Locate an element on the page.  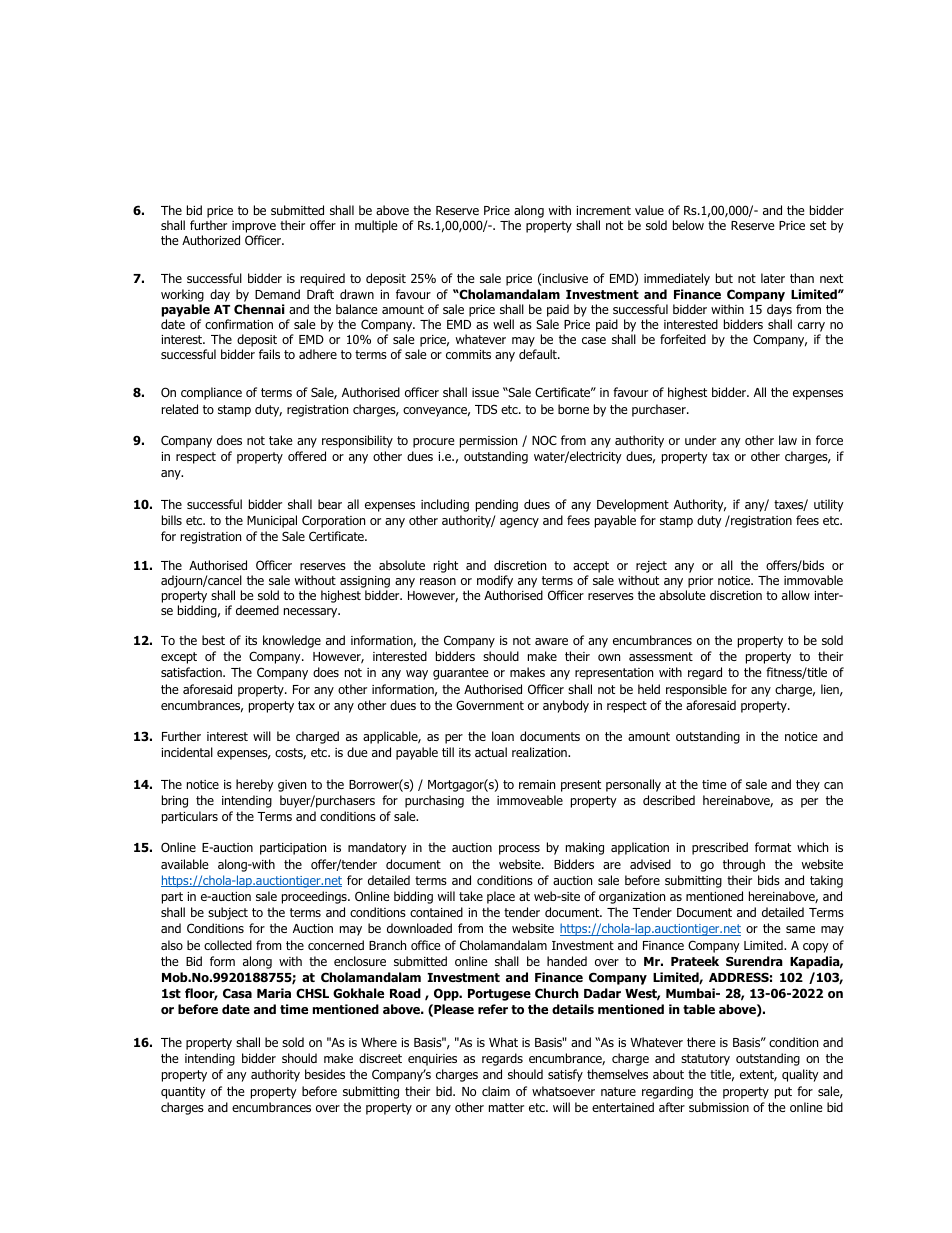
law is located at coordinates (788, 440).
